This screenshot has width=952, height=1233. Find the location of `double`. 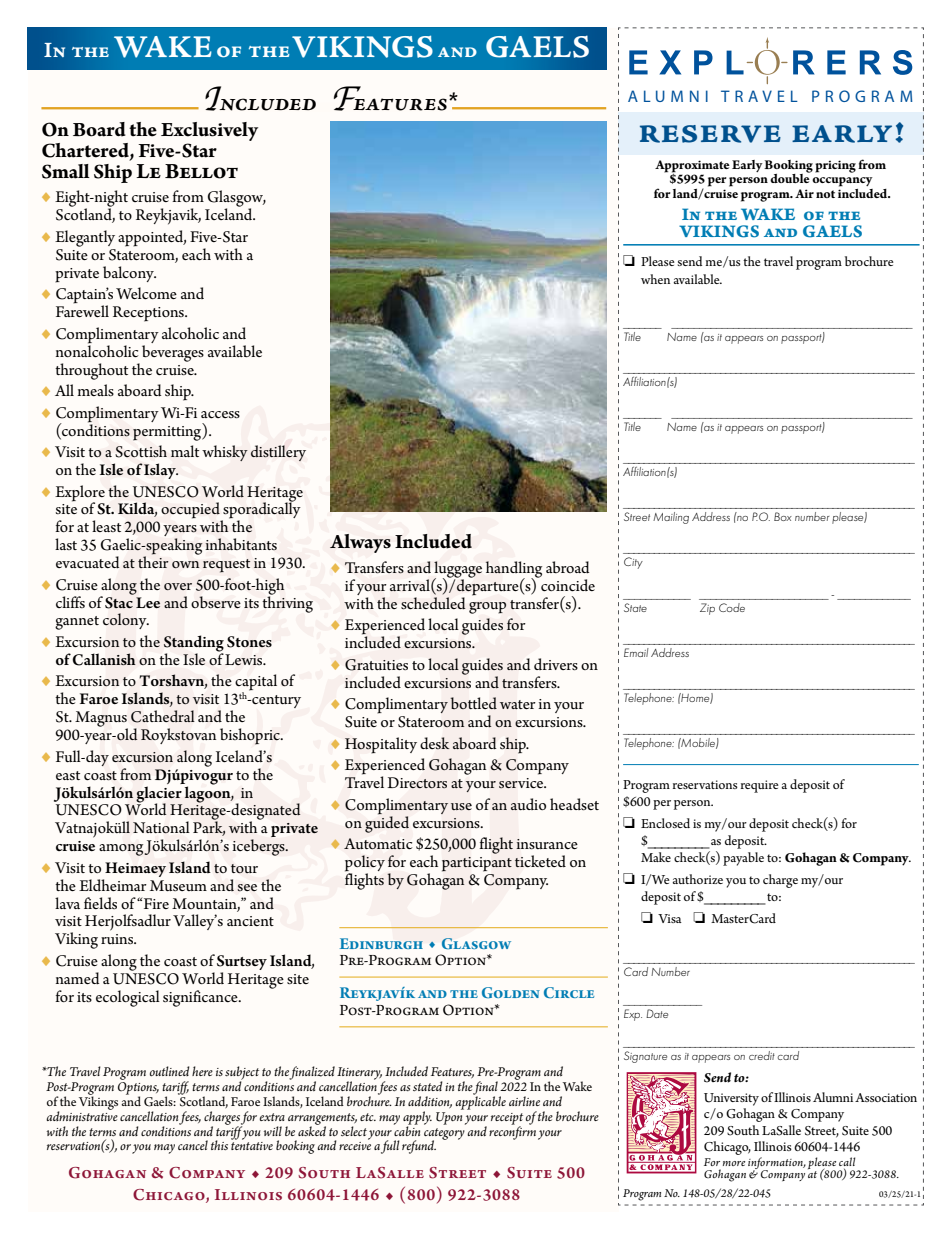

double is located at coordinates (790, 177).
